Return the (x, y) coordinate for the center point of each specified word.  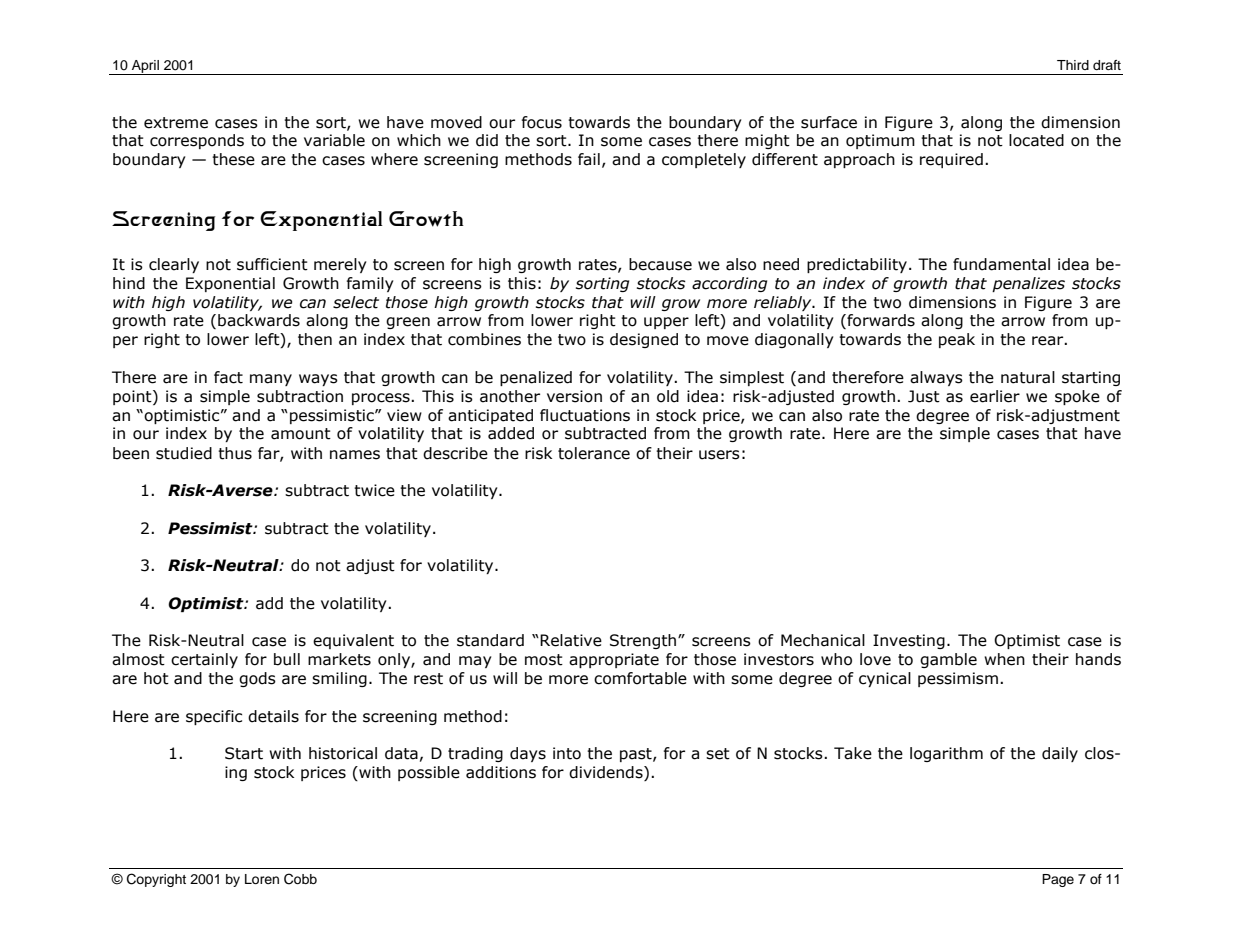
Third (1073, 65)
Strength (644, 641)
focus (542, 122)
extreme (176, 123)
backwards (259, 320)
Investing (909, 641)
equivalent (353, 641)
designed (644, 340)
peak (957, 340)
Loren (262, 879)
